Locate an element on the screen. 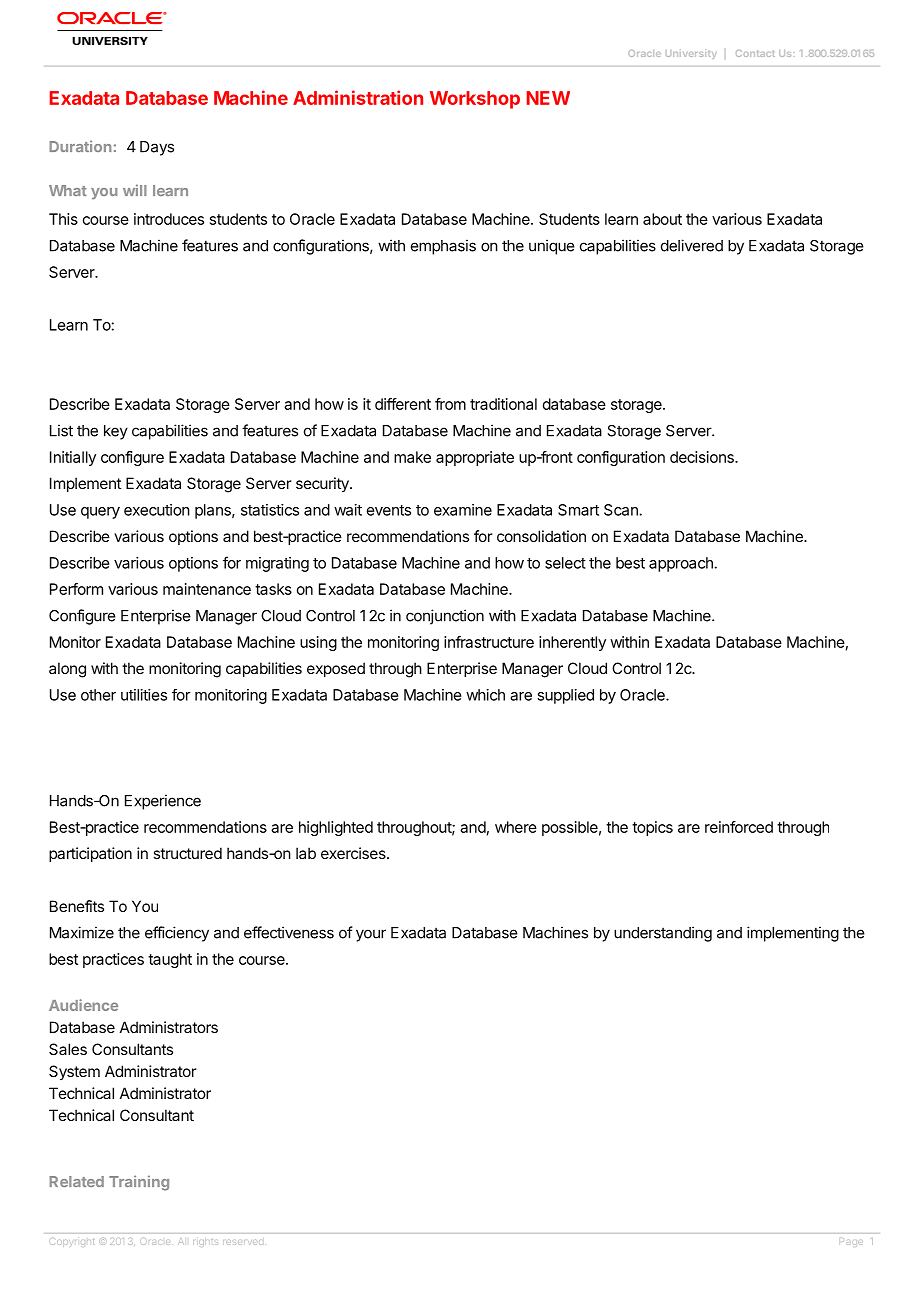 The height and width of the screenshot is (1308, 924). Contact is located at coordinates (755, 53).
